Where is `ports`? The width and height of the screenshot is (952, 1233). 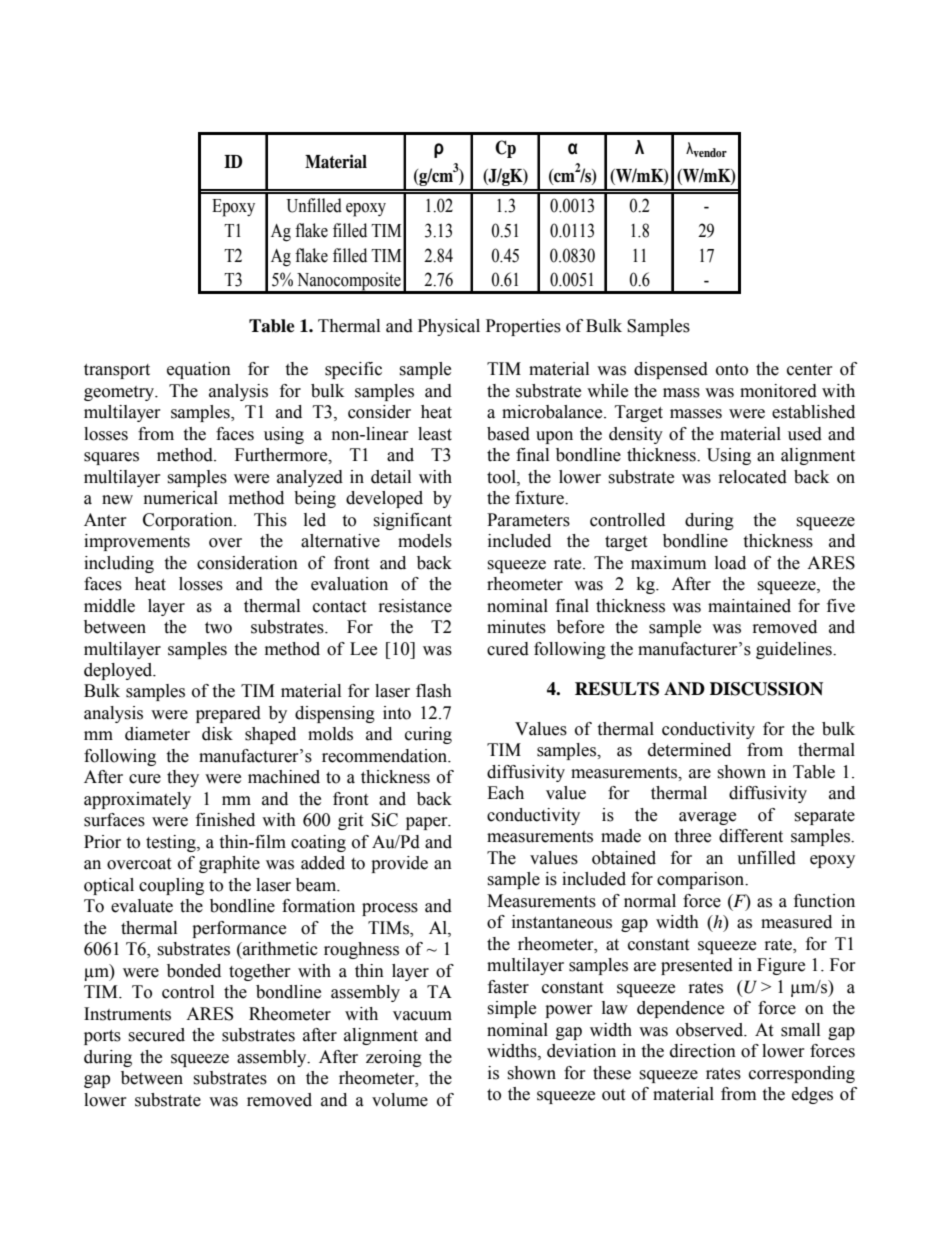 ports is located at coordinates (102, 1037).
